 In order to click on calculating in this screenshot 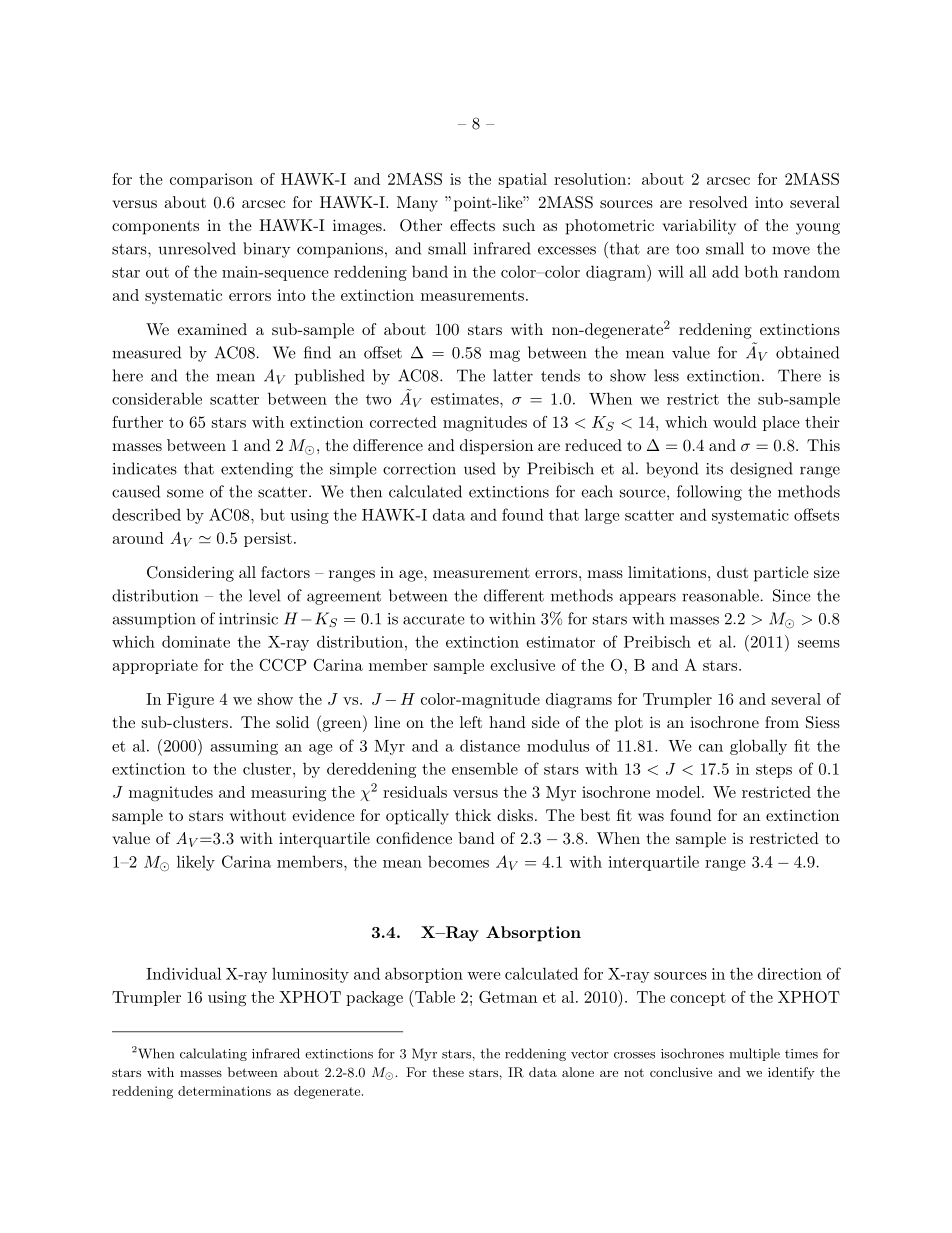, I will do `click(213, 1054)`.
